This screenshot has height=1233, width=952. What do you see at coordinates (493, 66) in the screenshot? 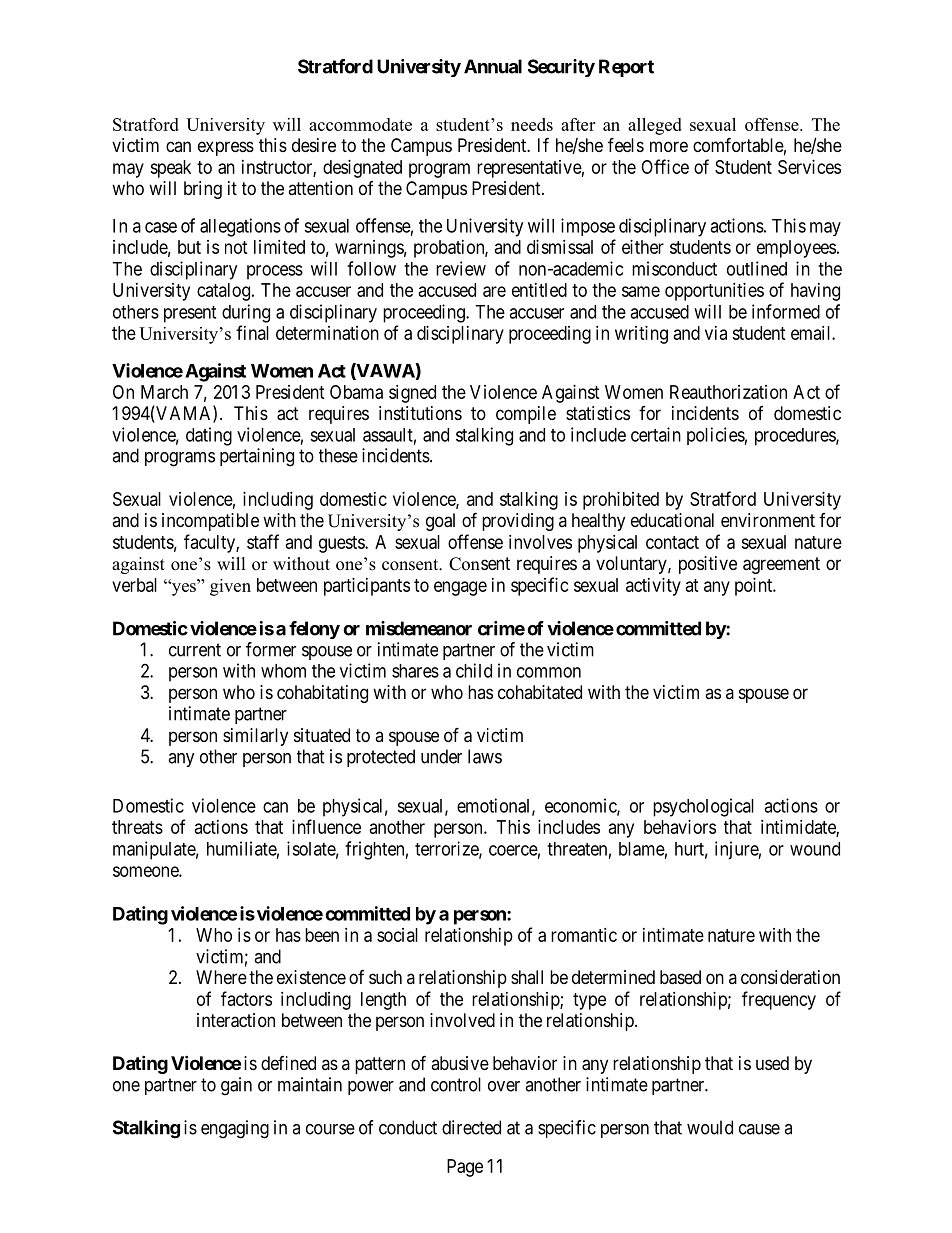
I see `Annual` at bounding box center [493, 66].
